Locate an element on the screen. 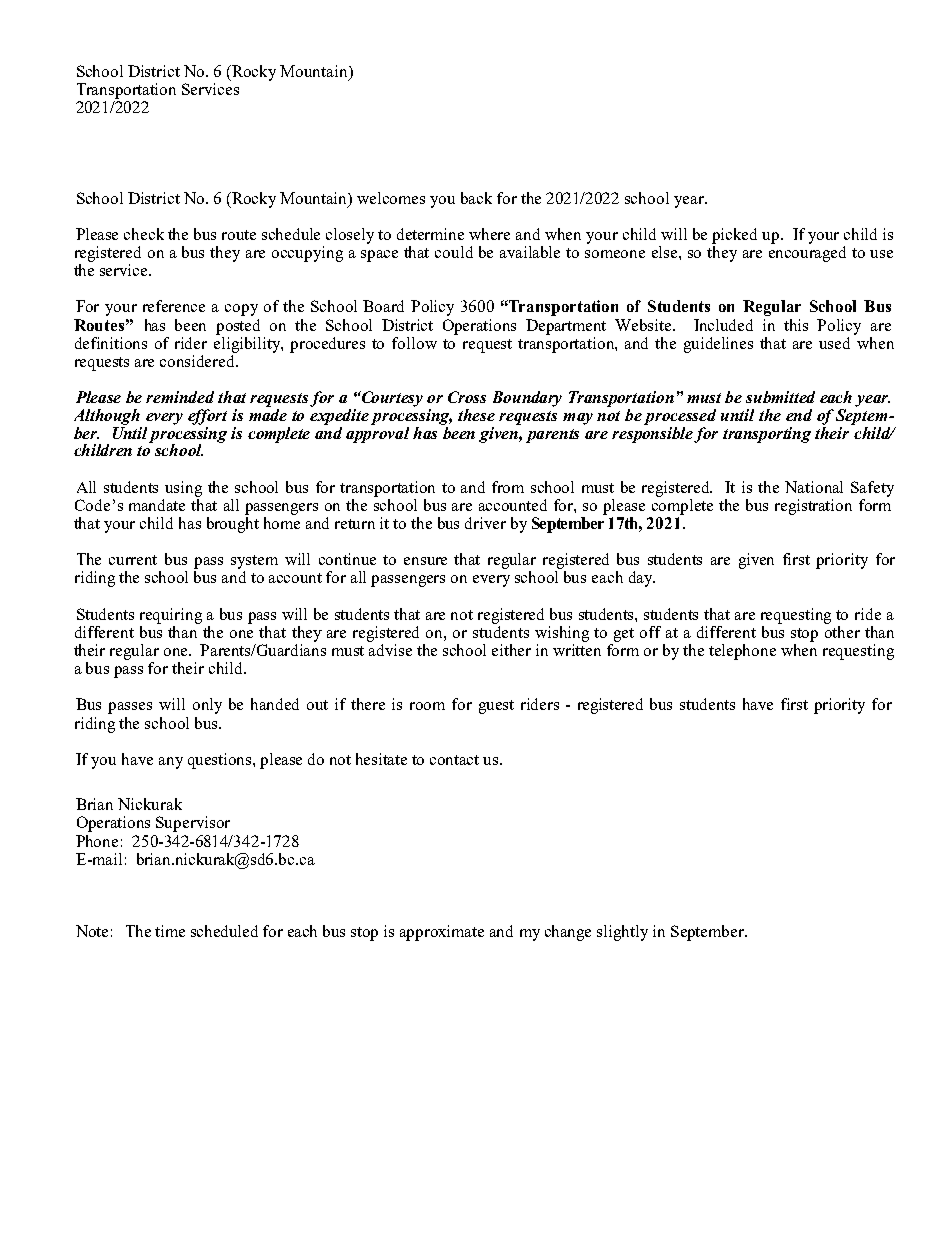  effort is located at coordinates (207, 417).
